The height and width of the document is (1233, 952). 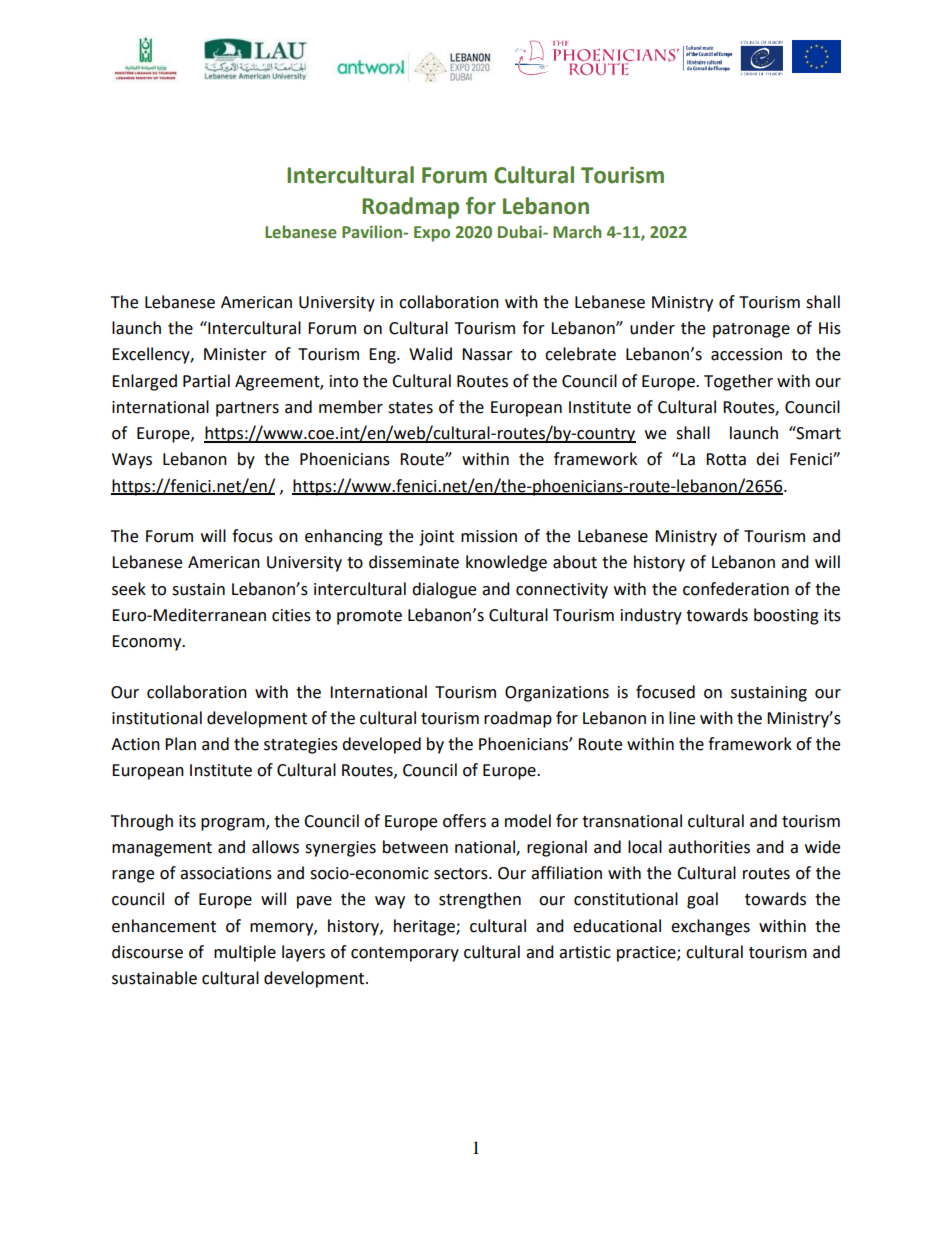 I want to click on multiple, so click(x=245, y=953).
